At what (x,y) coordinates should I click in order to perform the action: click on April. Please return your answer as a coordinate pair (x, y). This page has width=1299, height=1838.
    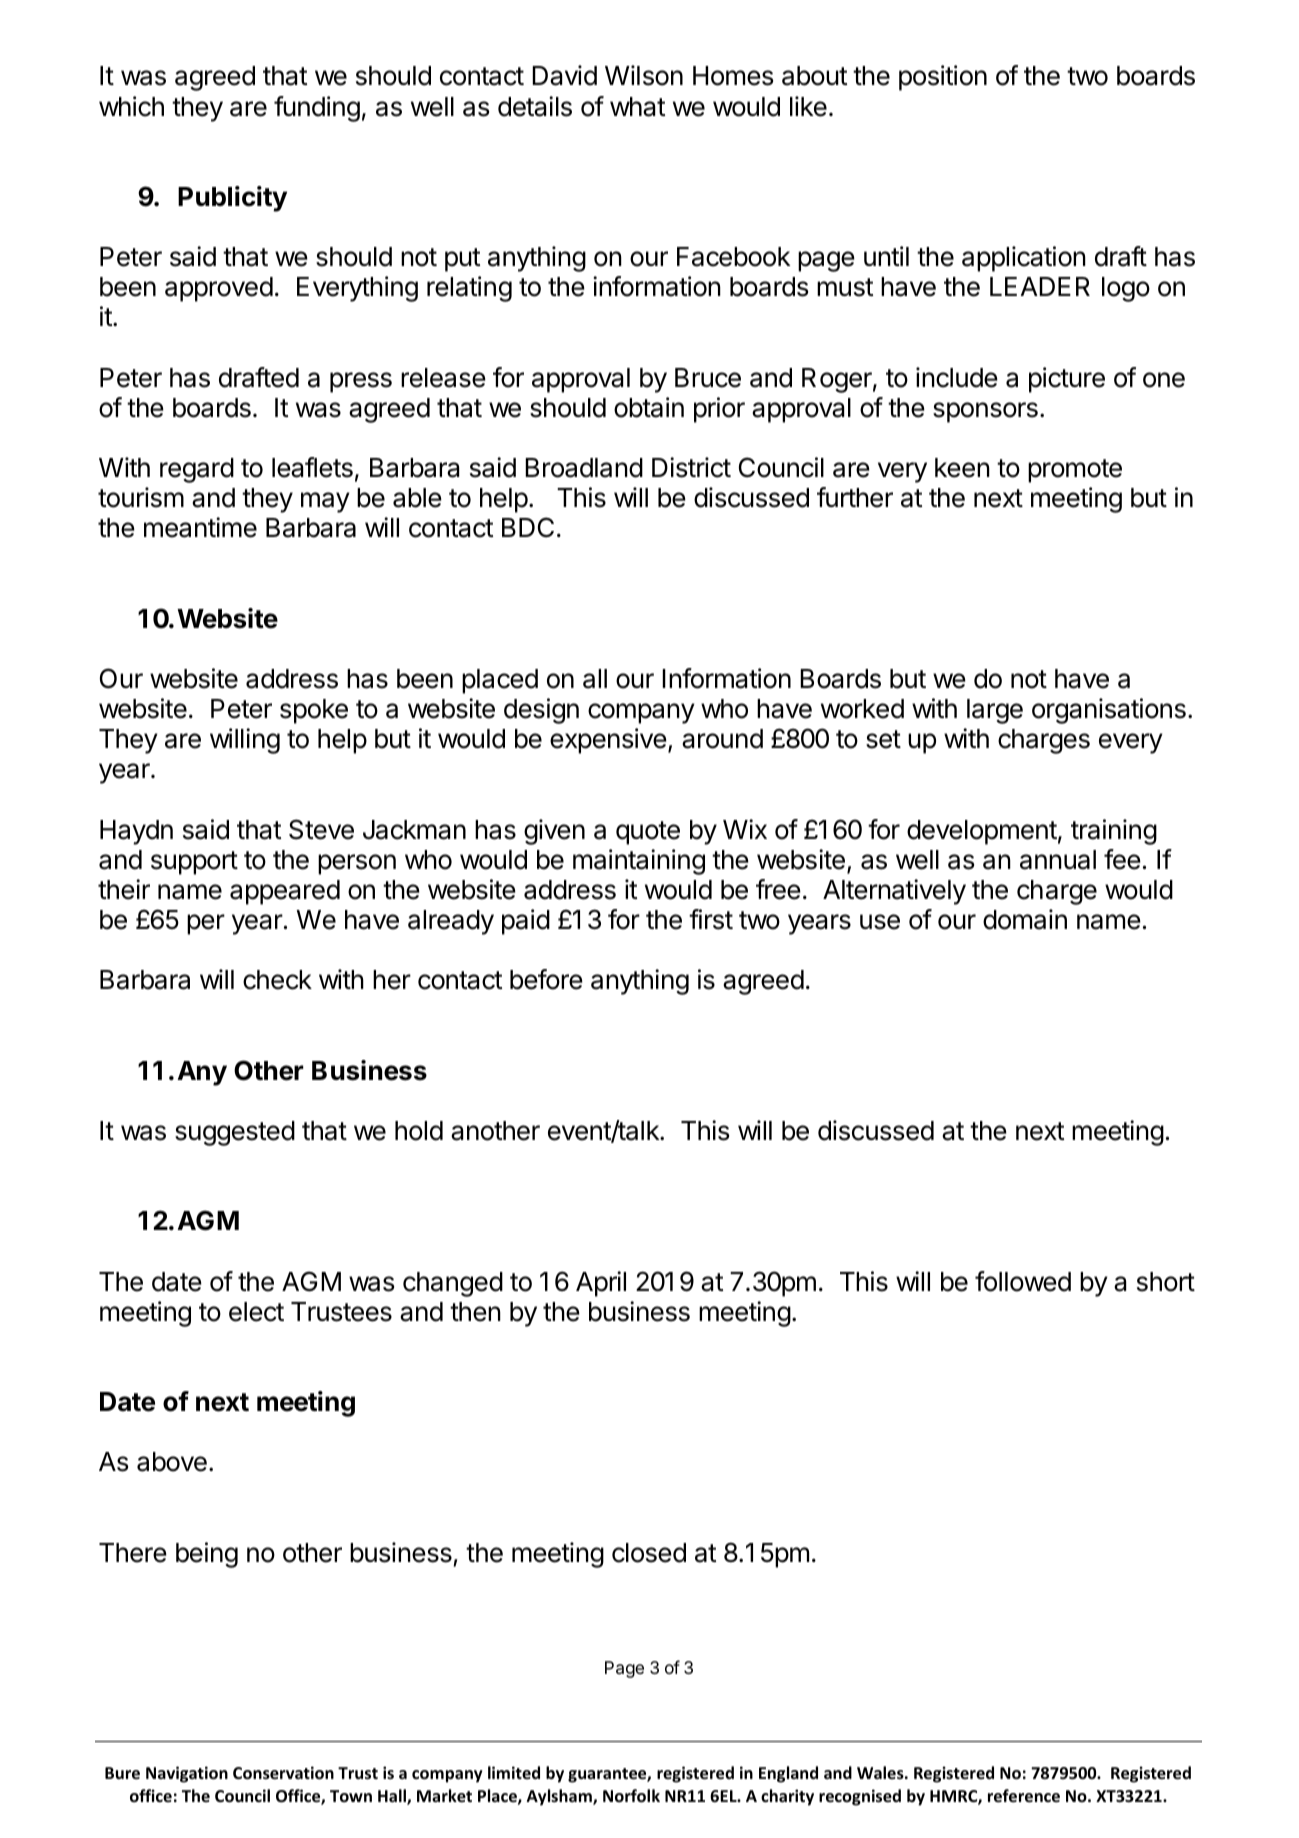
    Looking at the image, I should click on (601, 1284).
